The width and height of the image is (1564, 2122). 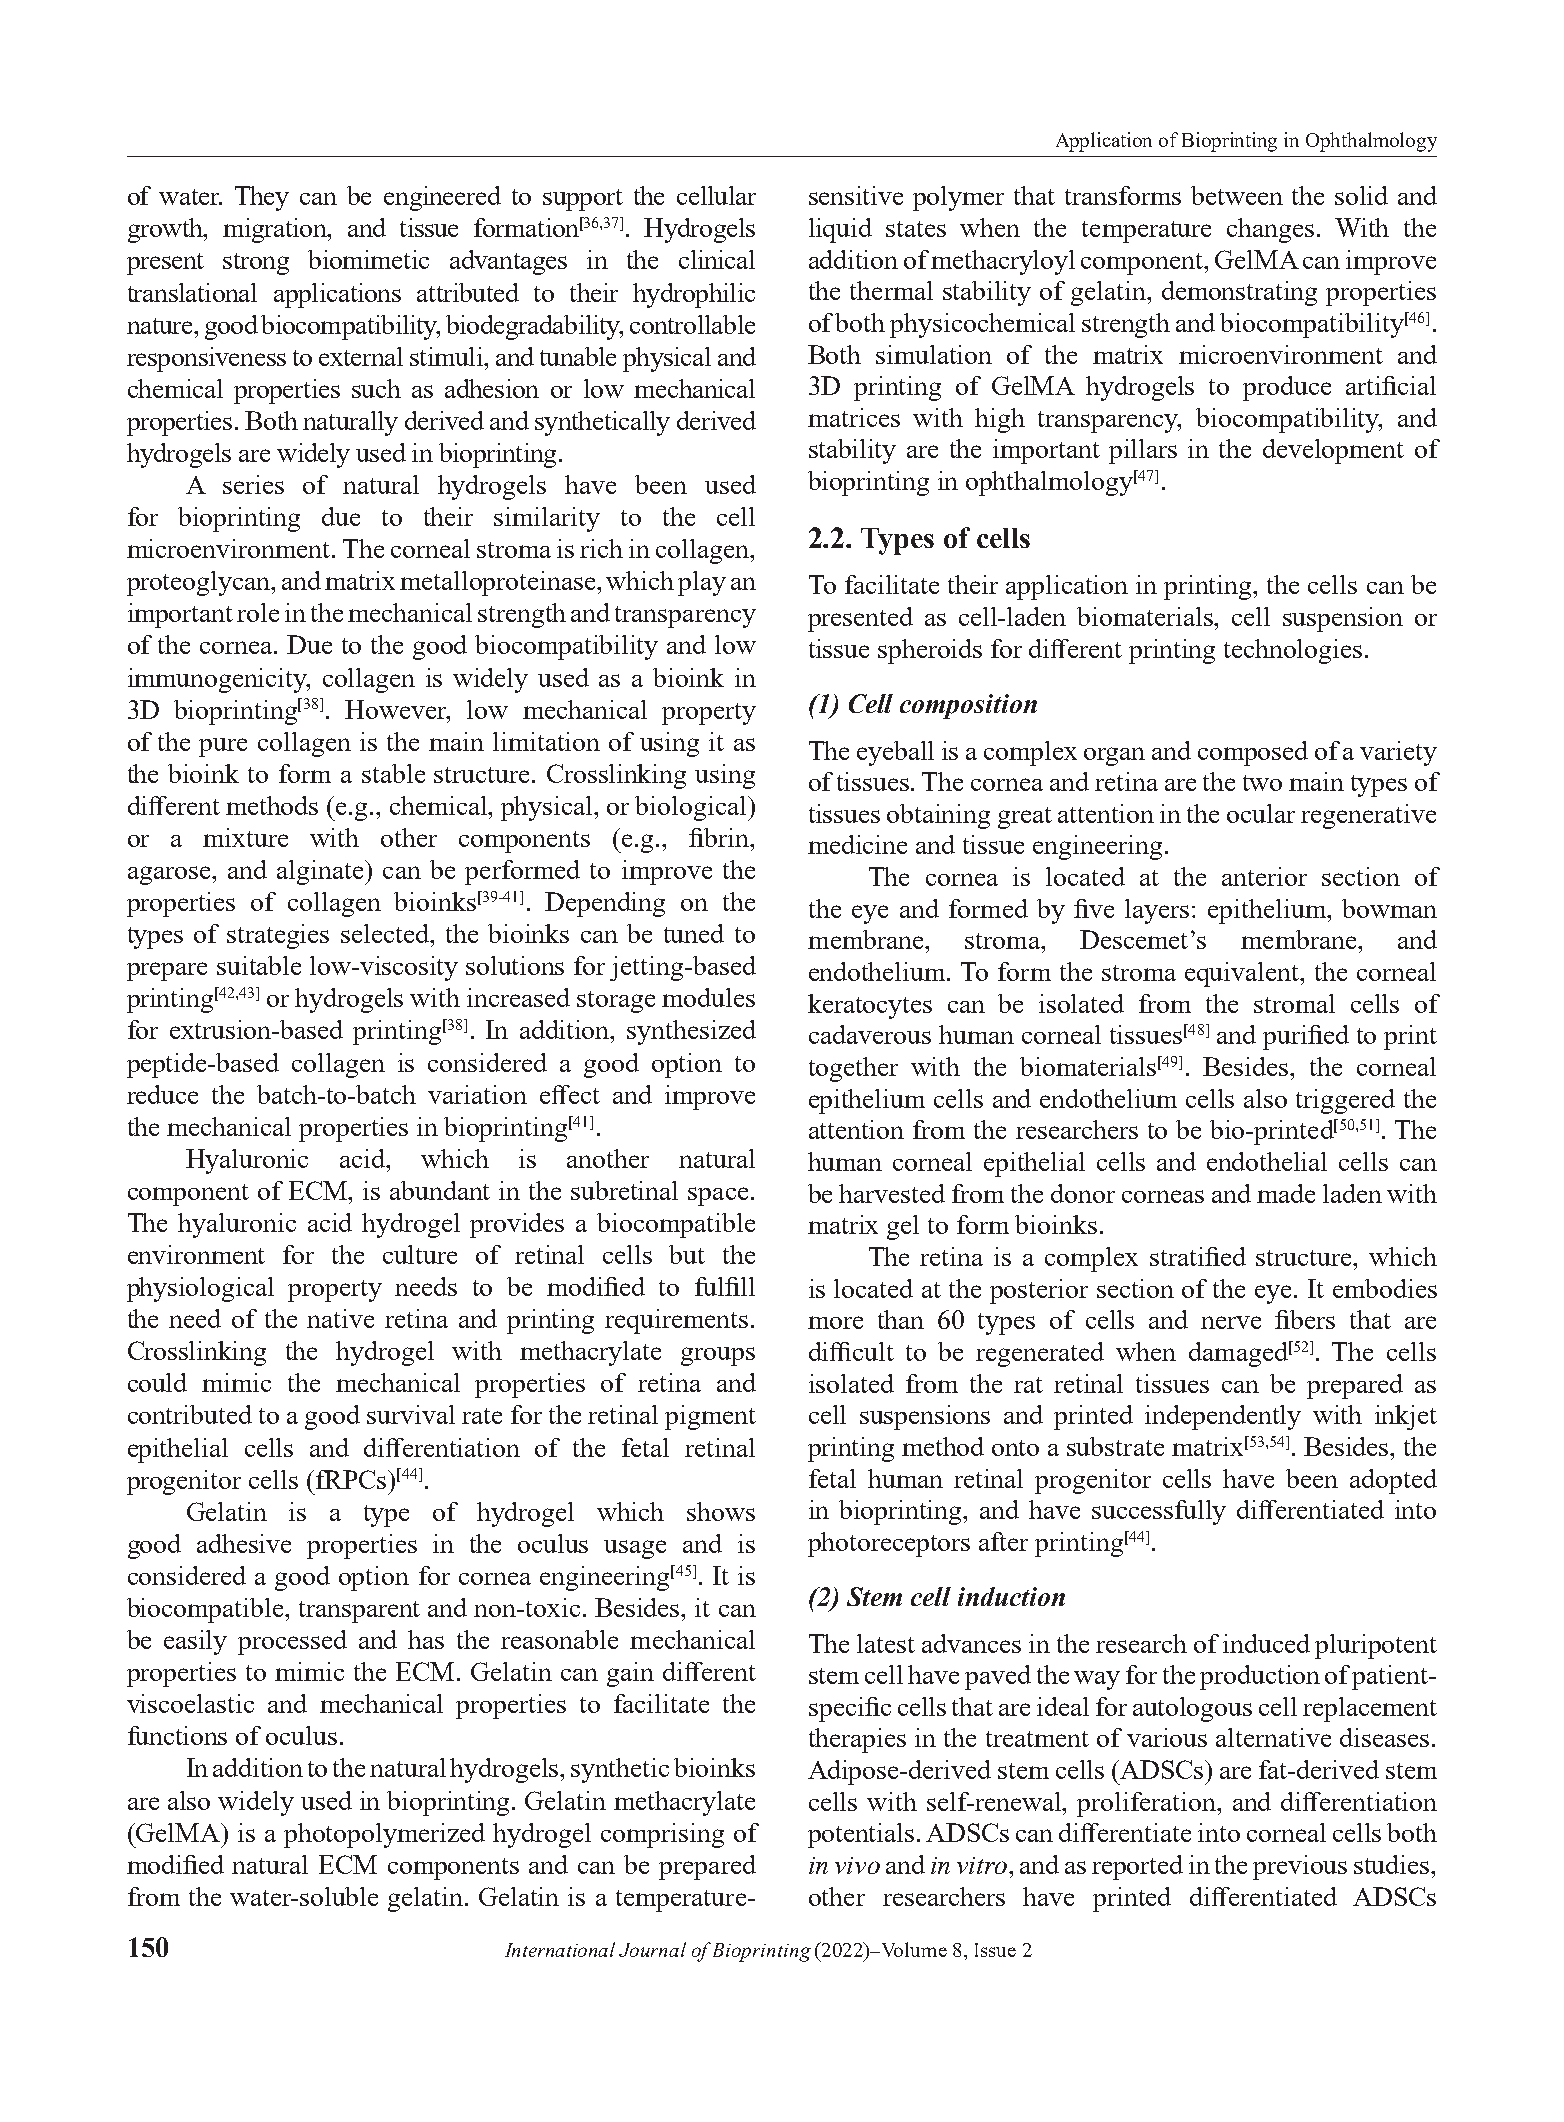 I want to click on changes, so click(x=1270, y=230).
